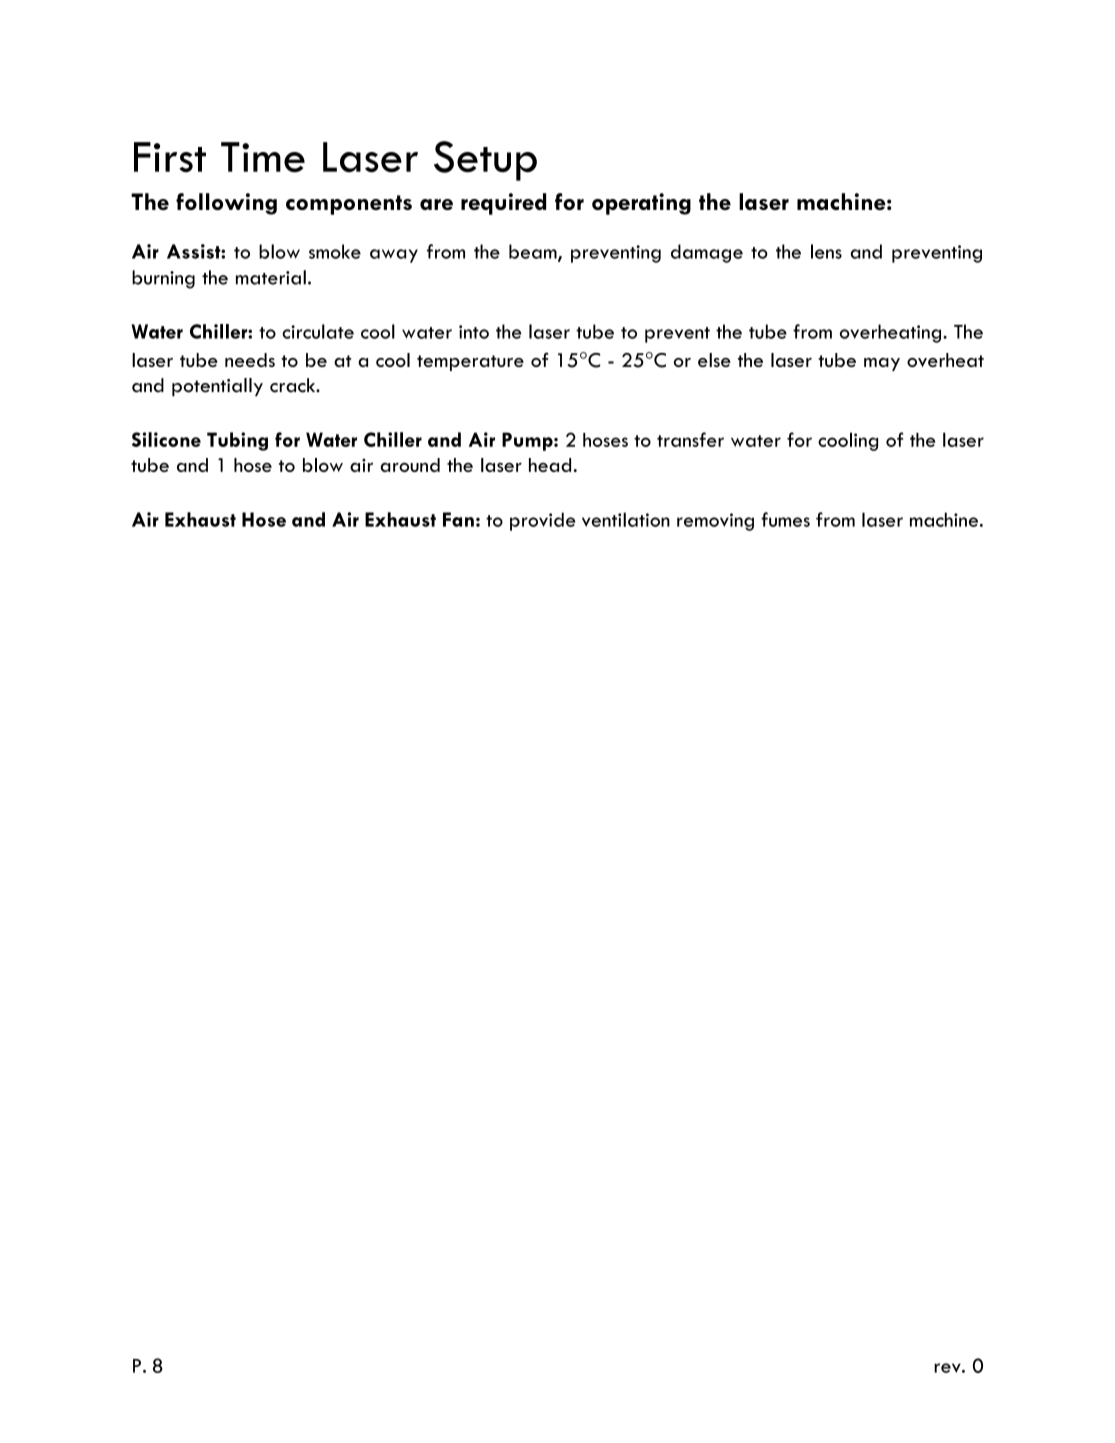  Describe the element at coordinates (485, 161) in the page. I see `Setup` at that location.
